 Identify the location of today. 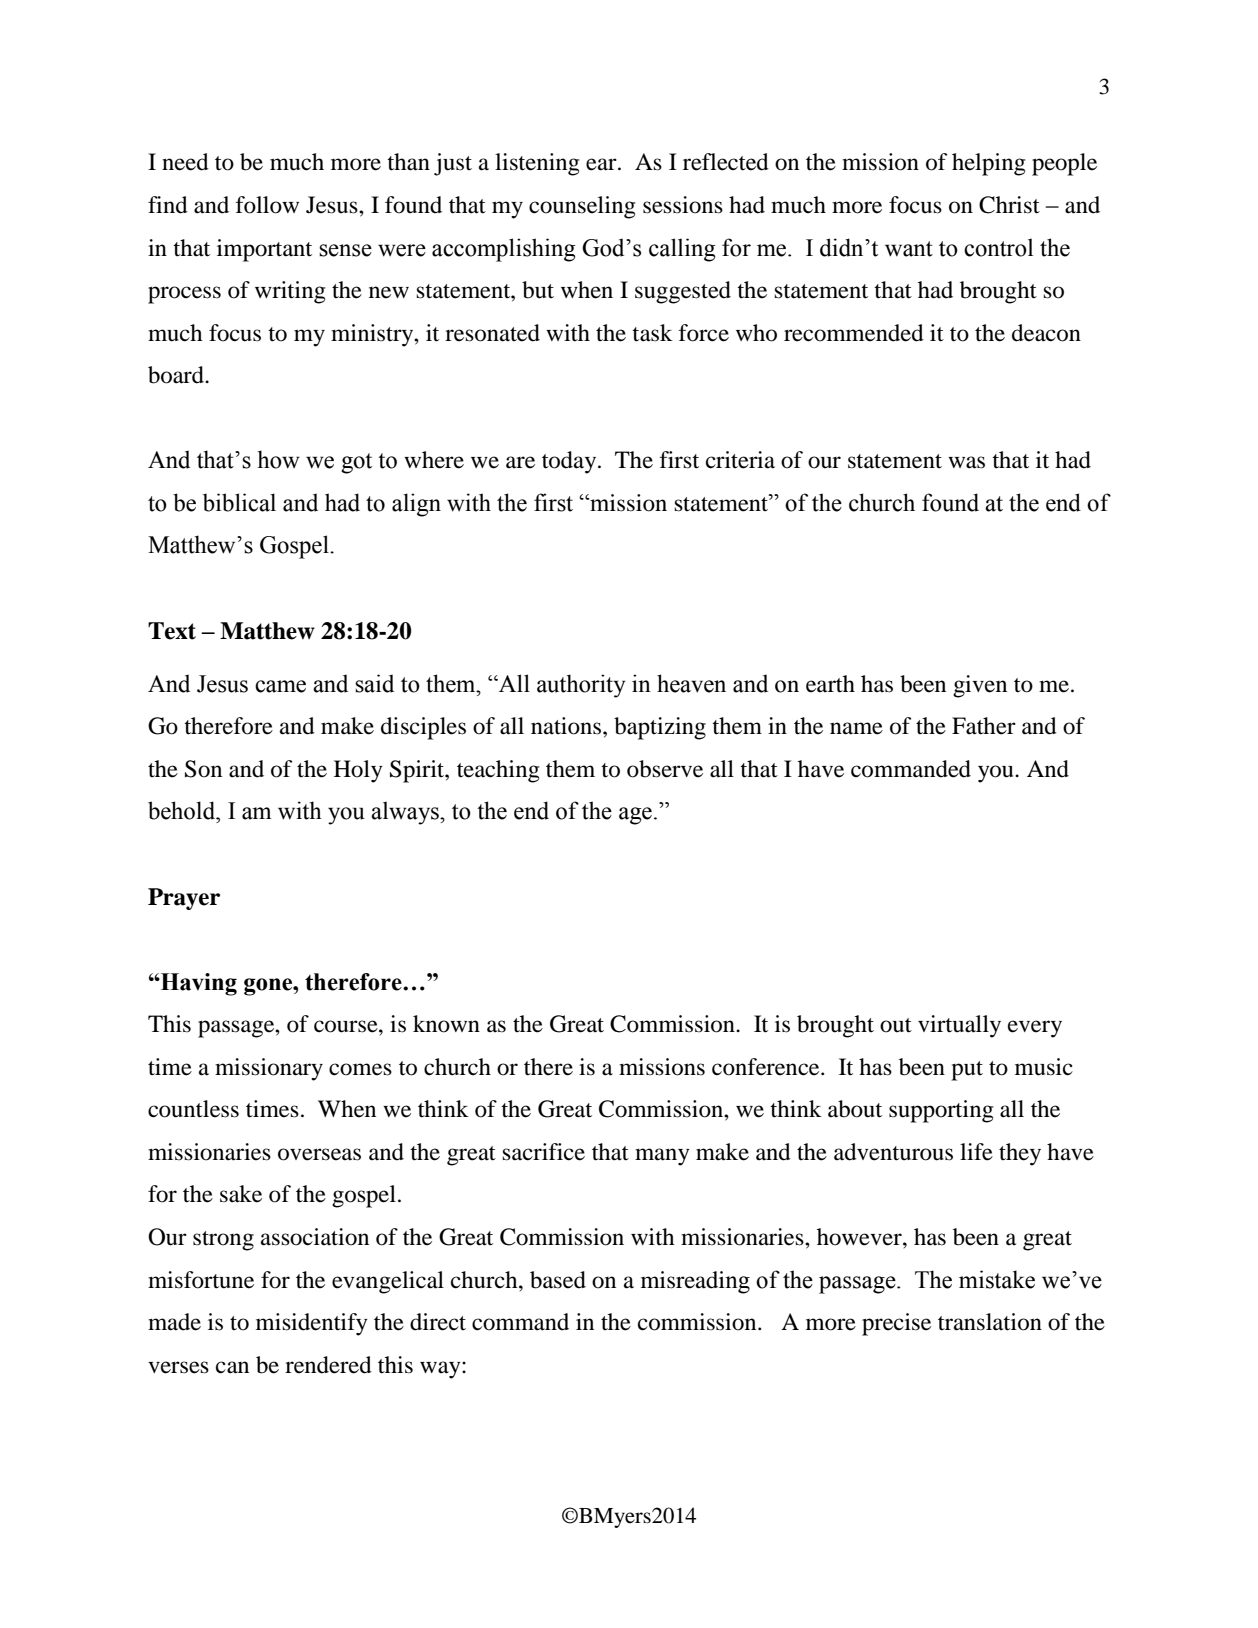
(570, 462).
